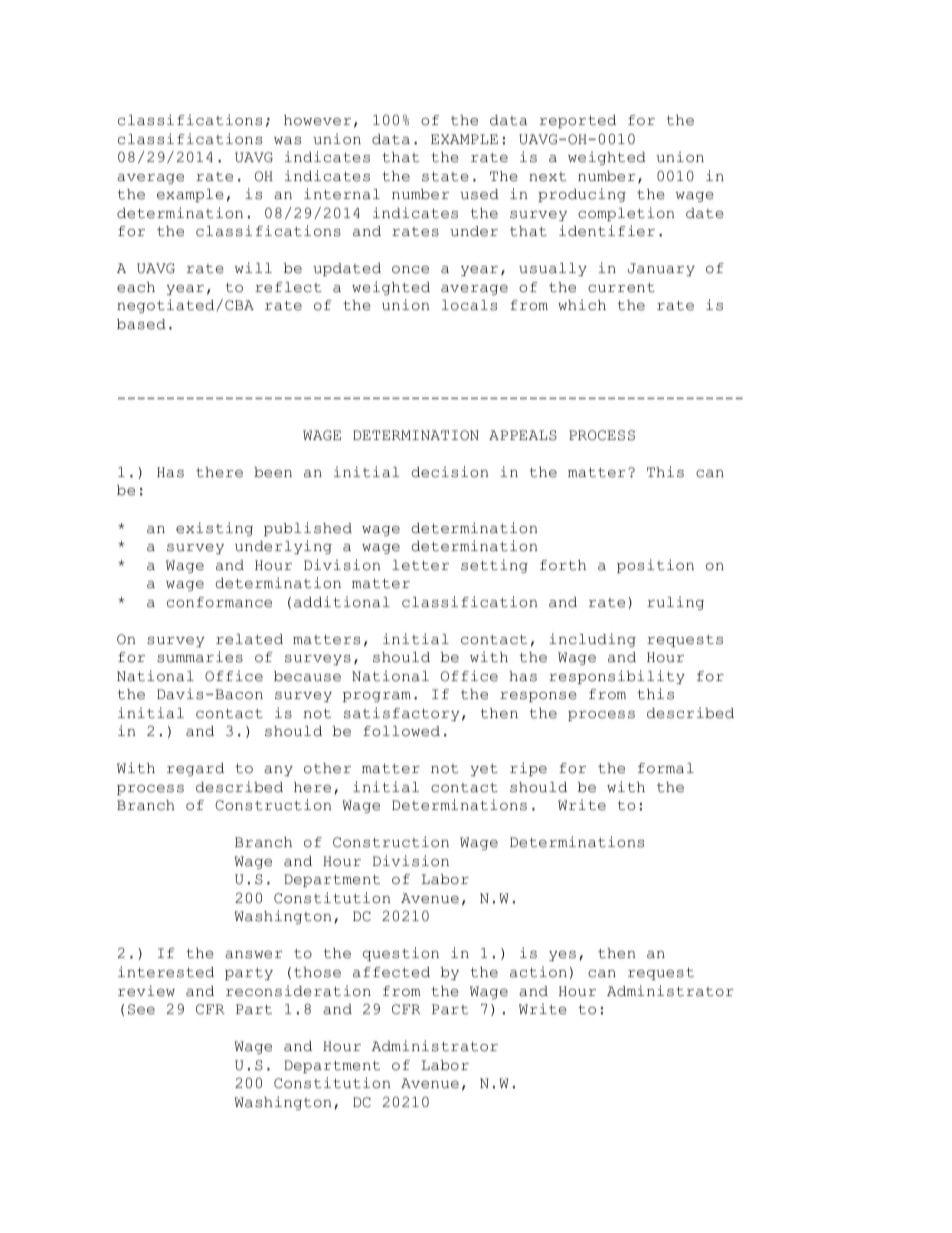 Image resolution: width=952 pixels, height=1233 pixels. Describe the element at coordinates (562, 956) in the screenshot. I see `yes` at that location.
